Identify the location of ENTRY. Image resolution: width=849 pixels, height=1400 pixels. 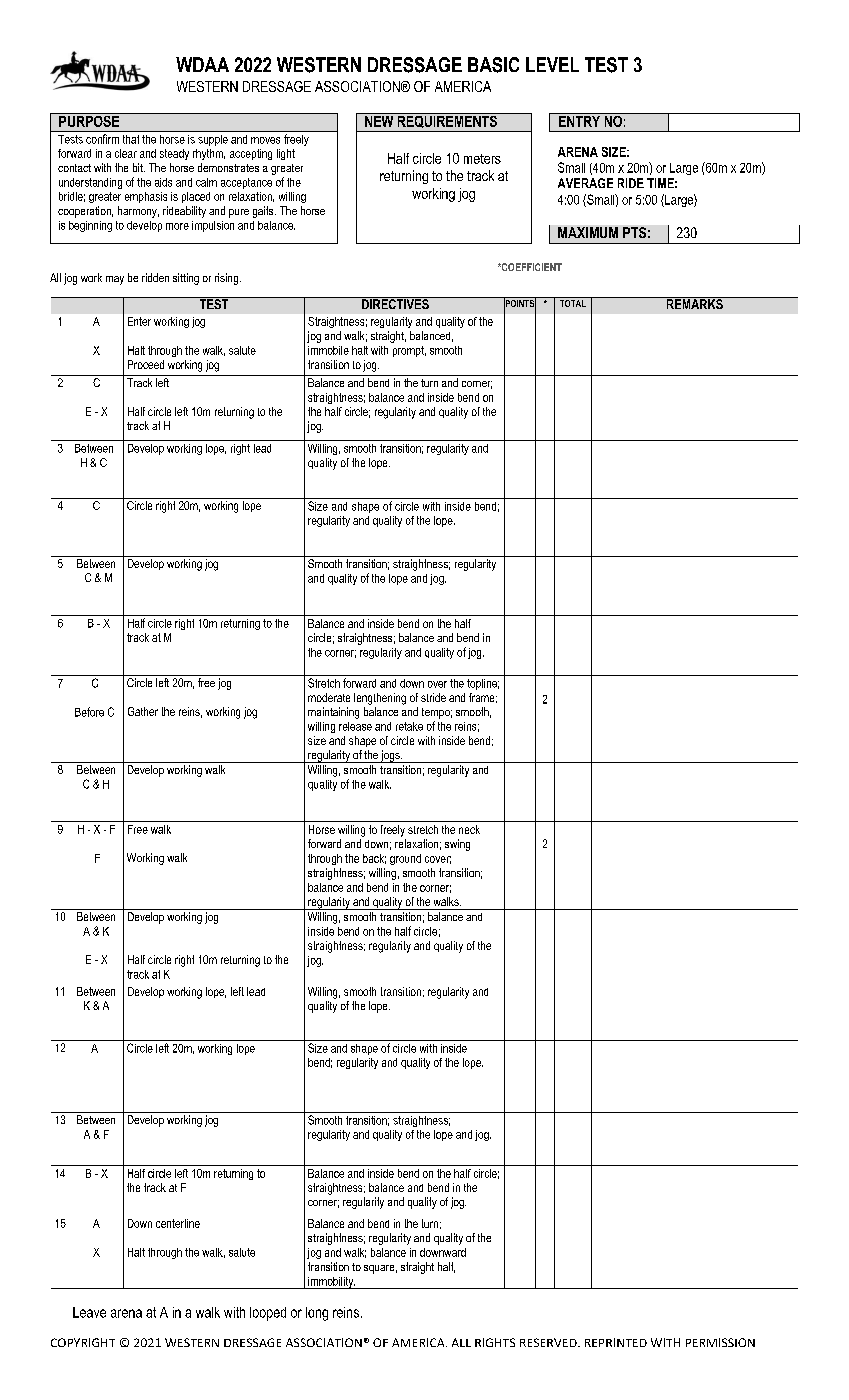
(579, 120).
